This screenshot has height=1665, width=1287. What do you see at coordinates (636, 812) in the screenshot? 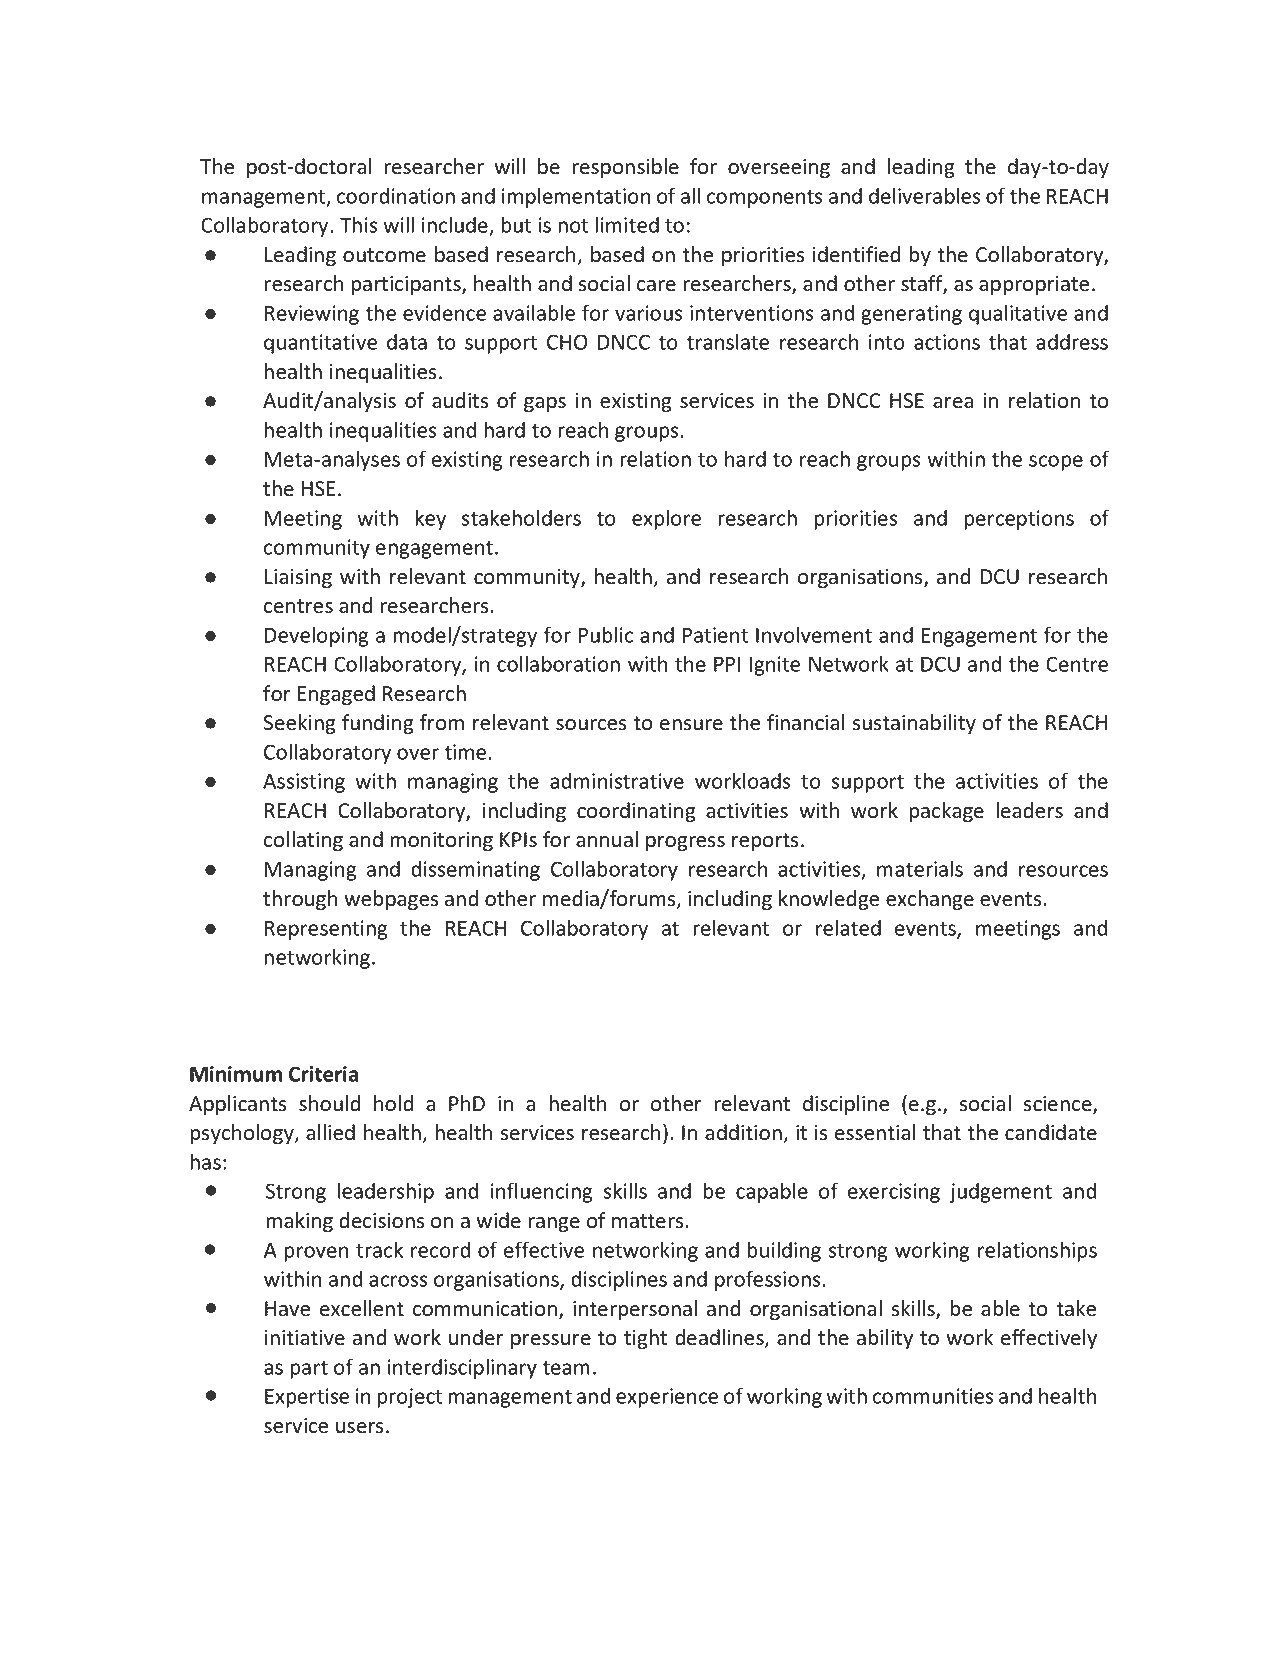
I see `coordinating` at bounding box center [636, 812].
